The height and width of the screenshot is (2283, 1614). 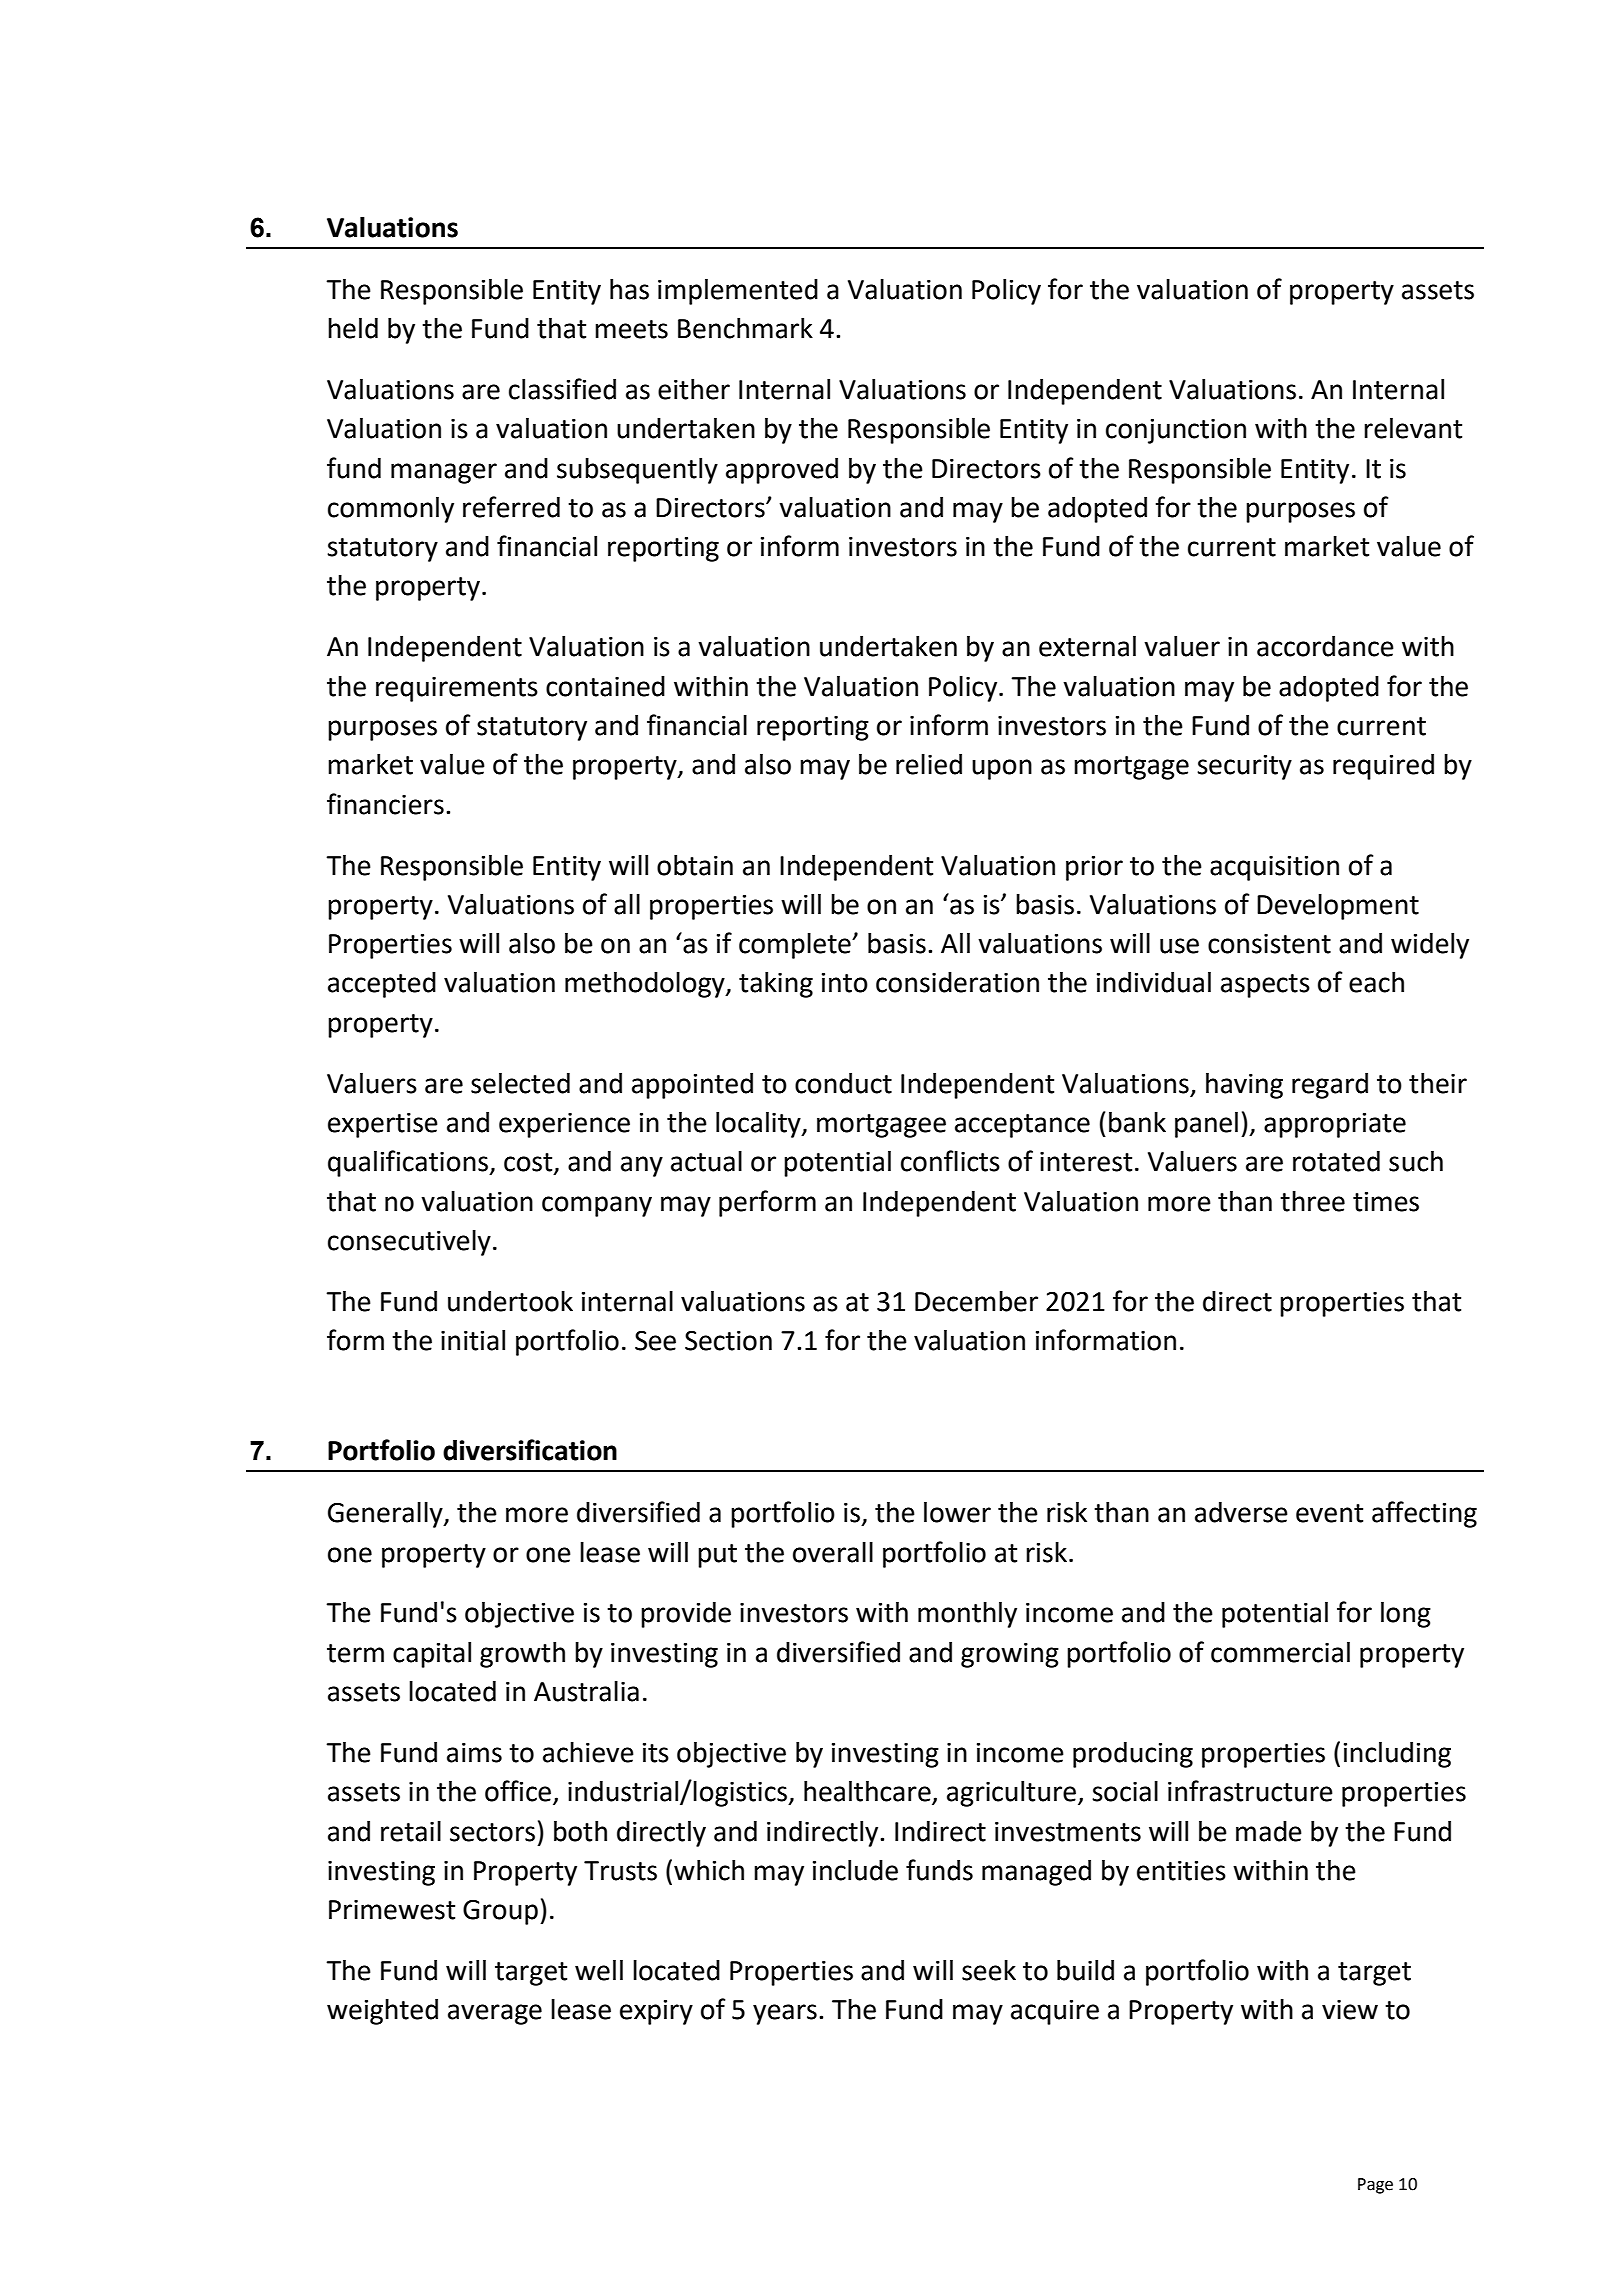 What do you see at coordinates (409, 1243) in the screenshot?
I see `consecutively` at bounding box center [409, 1243].
